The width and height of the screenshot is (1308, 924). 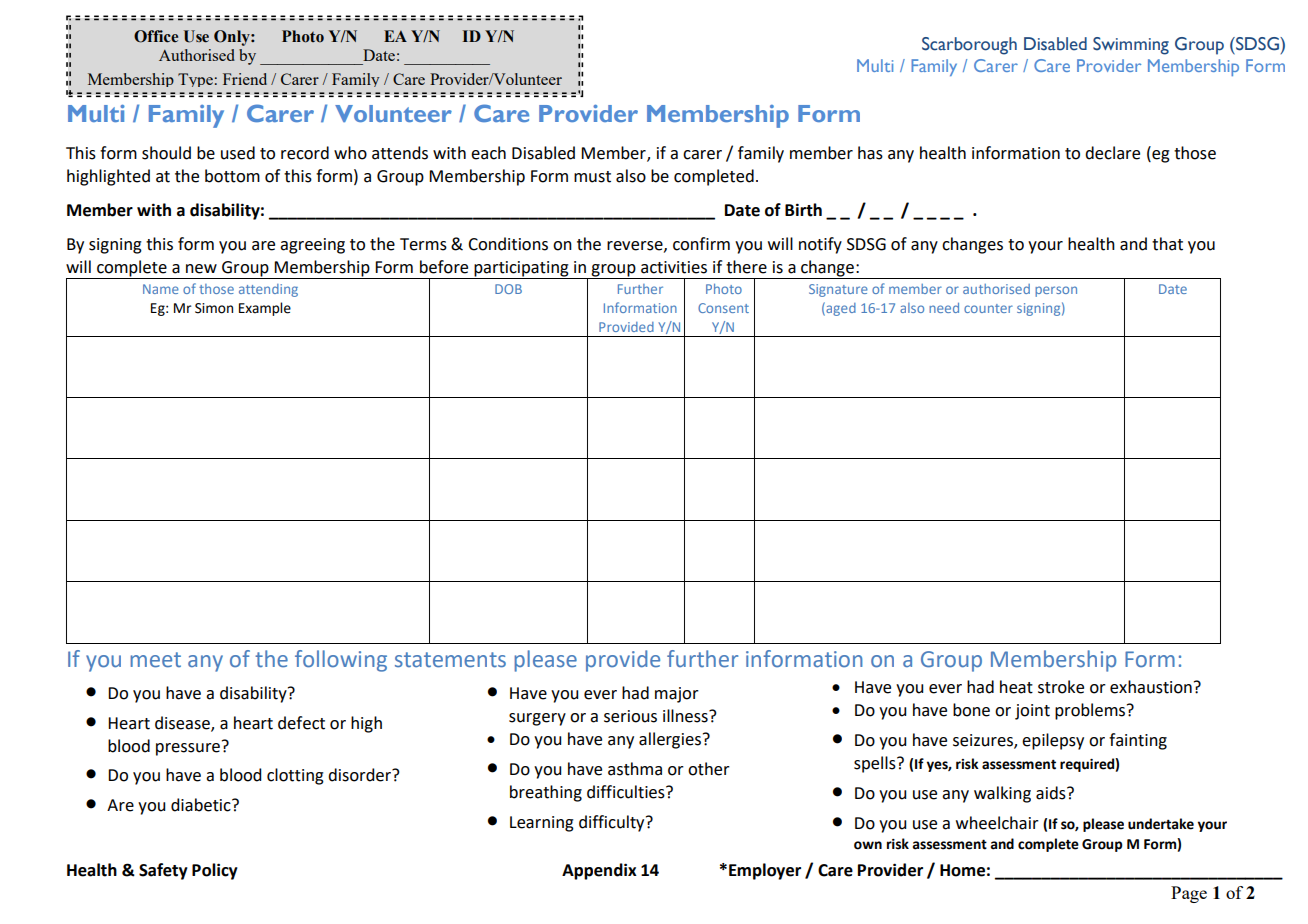 What do you see at coordinates (599, 871) in the screenshot?
I see `Appendix` at bounding box center [599, 871].
